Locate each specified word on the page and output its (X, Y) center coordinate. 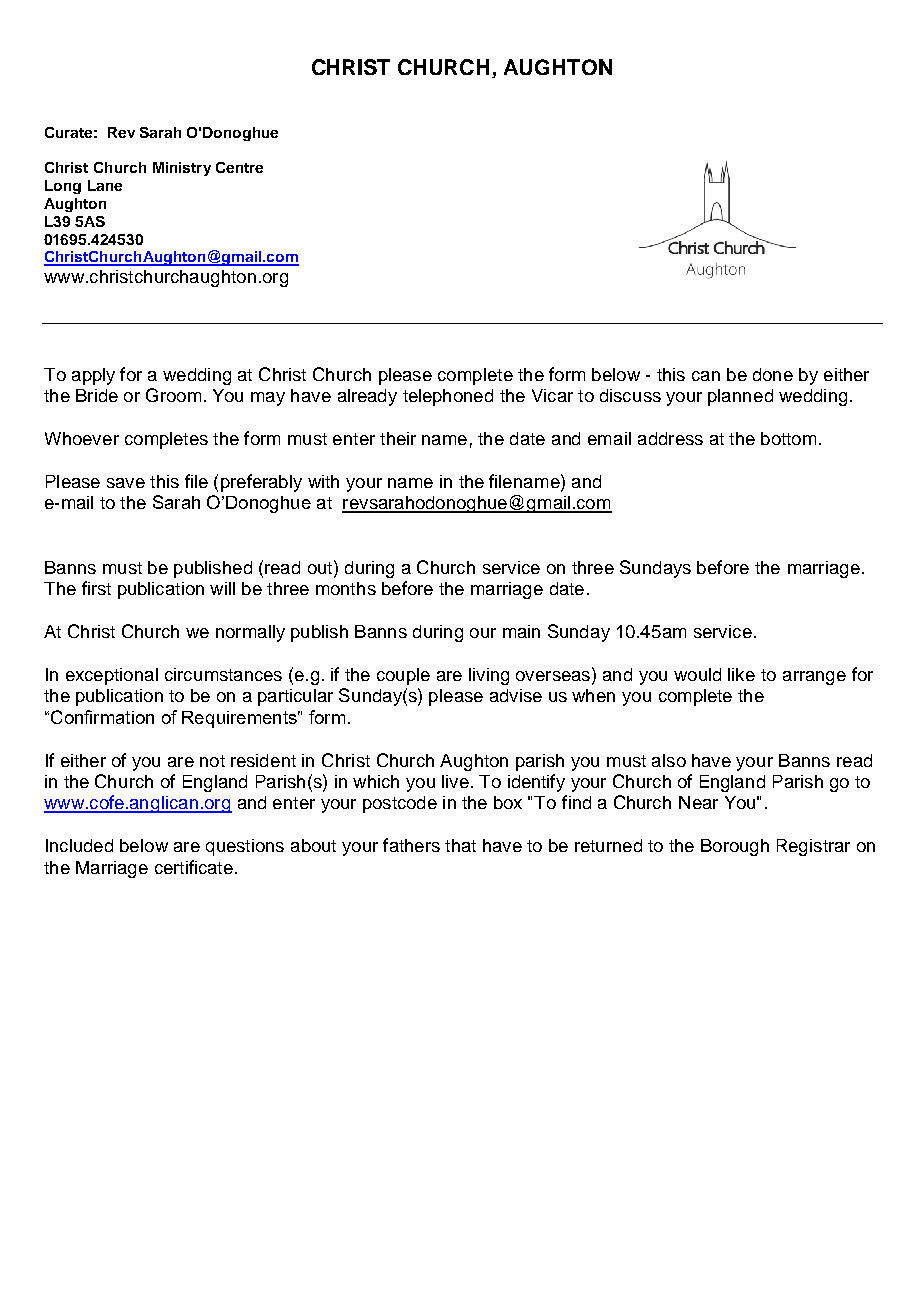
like (741, 674)
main (521, 631)
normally (250, 633)
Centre (239, 167)
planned (740, 397)
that (460, 845)
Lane (105, 185)
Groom (173, 395)
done (773, 374)
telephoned (448, 397)
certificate (194, 867)
